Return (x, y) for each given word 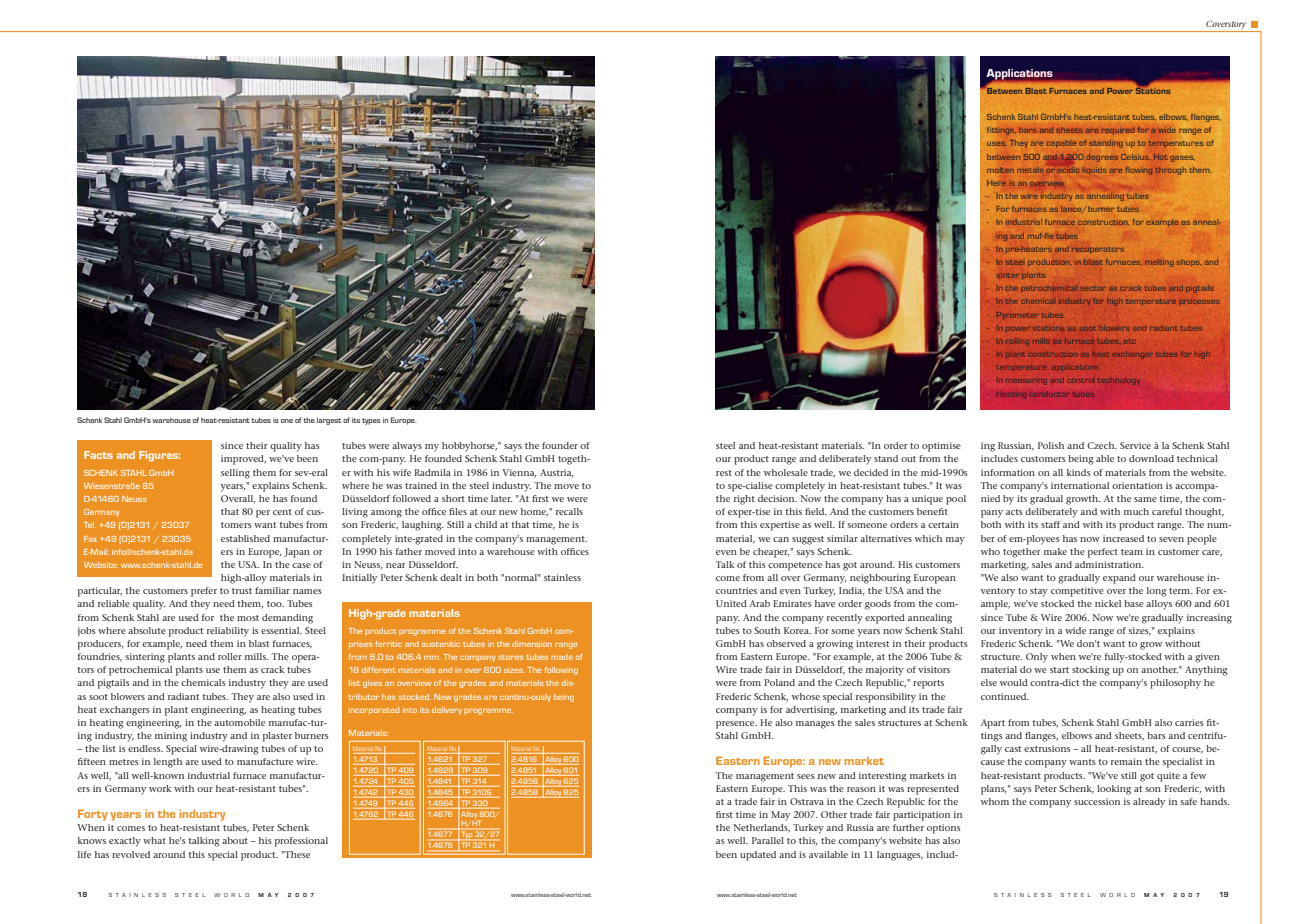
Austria (557, 473)
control (1080, 381)
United (731, 603)
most (248, 618)
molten (1000, 170)
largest (329, 421)
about (235, 840)
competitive (1077, 592)
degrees (1102, 158)
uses (997, 143)
